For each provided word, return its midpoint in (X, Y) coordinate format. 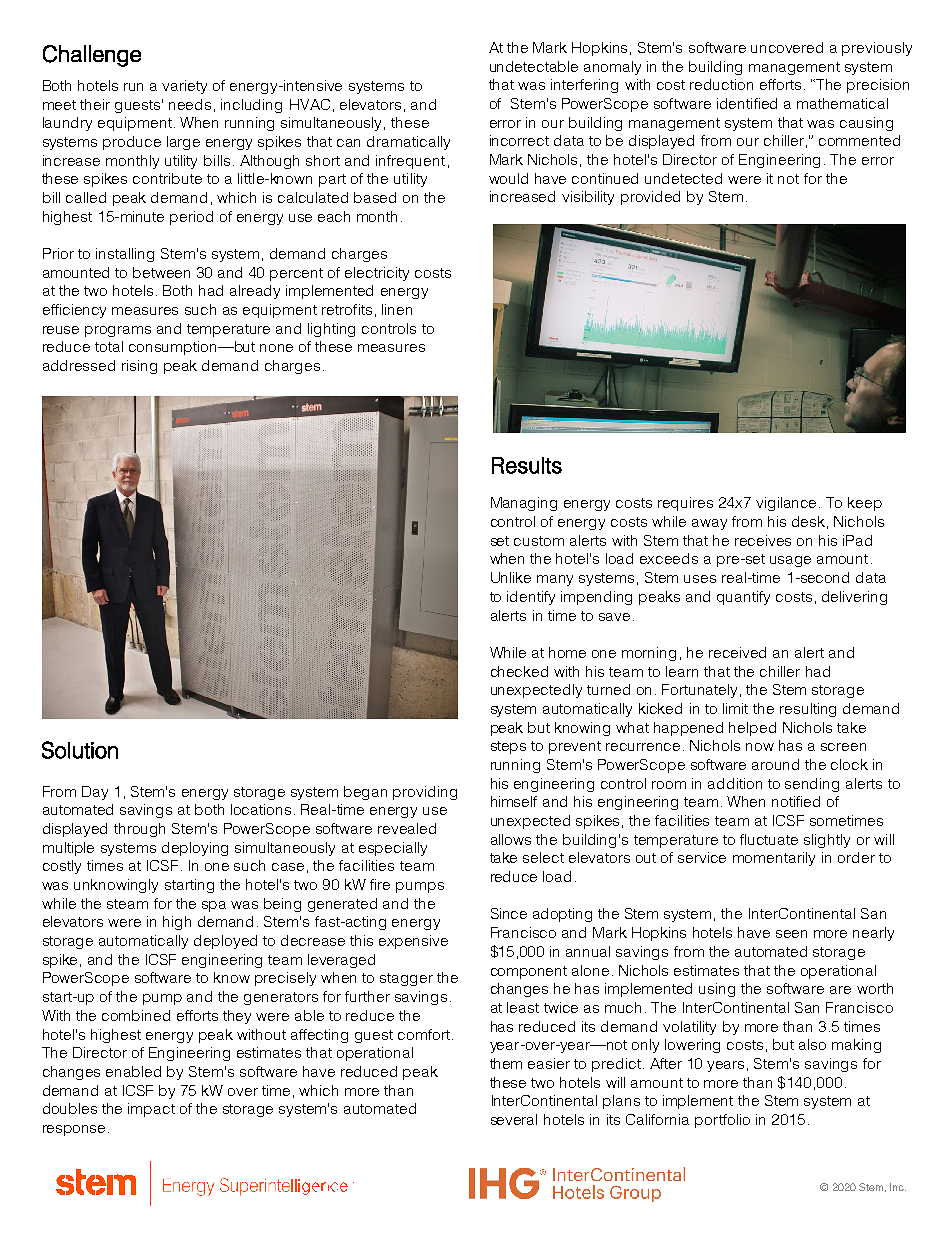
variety (184, 87)
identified (747, 103)
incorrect (519, 140)
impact (151, 1110)
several (514, 1119)
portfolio (722, 1121)
